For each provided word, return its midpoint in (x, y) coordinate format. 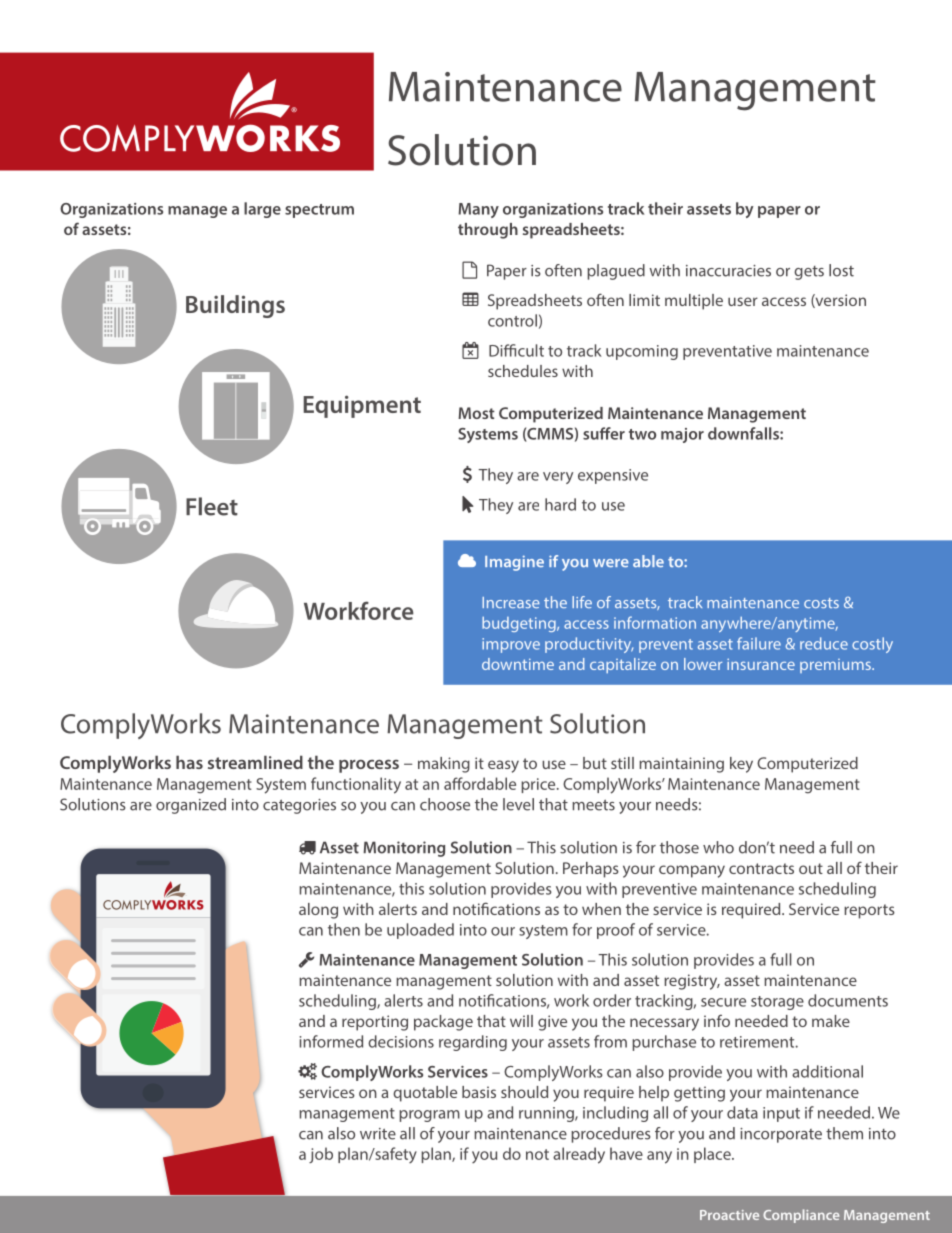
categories (299, 806)
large (262, 210)
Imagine (514, 563)
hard (560, 504)
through (488, 231)
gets (809, 273)
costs (821, 603)
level (518, 804)
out (811, 868)
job (321, 1155)
